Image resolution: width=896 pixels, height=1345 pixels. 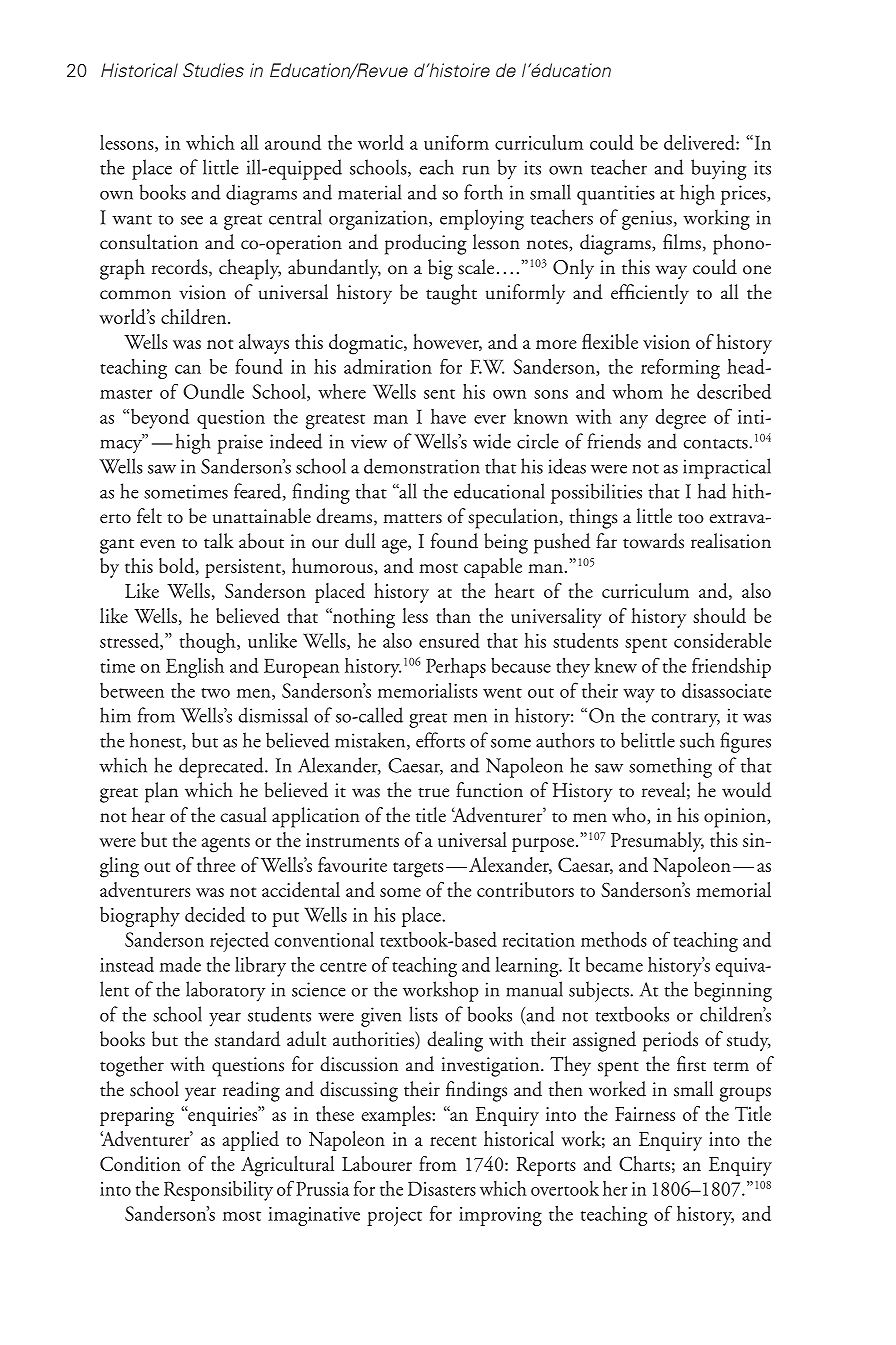 I want to click on delivered, so click(x=700, y=142).
